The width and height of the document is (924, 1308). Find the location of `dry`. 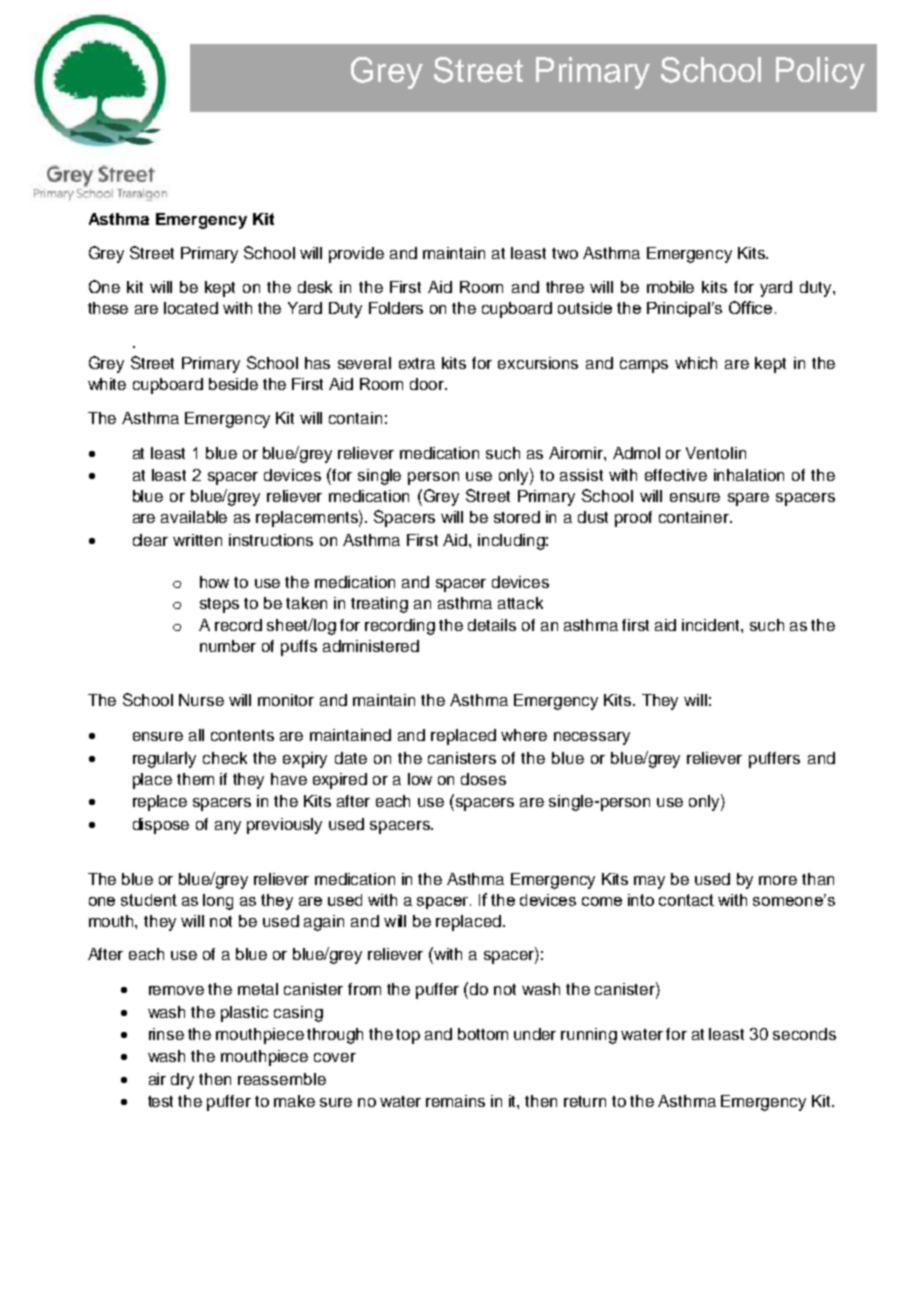

dry is located at coordinates (182, 1081).
